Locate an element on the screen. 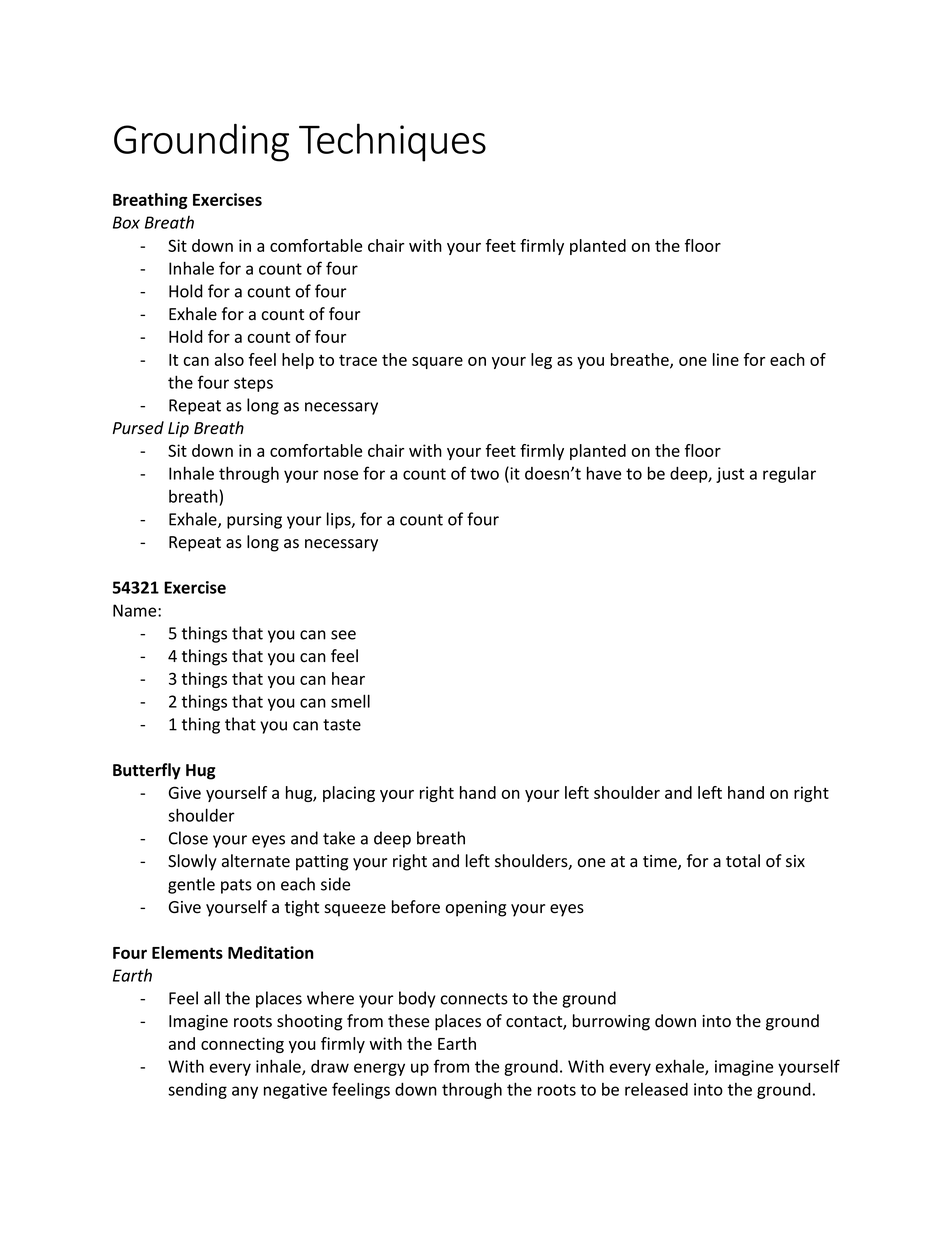 This screenshot has height=1233, width=952. these is located at coordinates (408, 1021).
